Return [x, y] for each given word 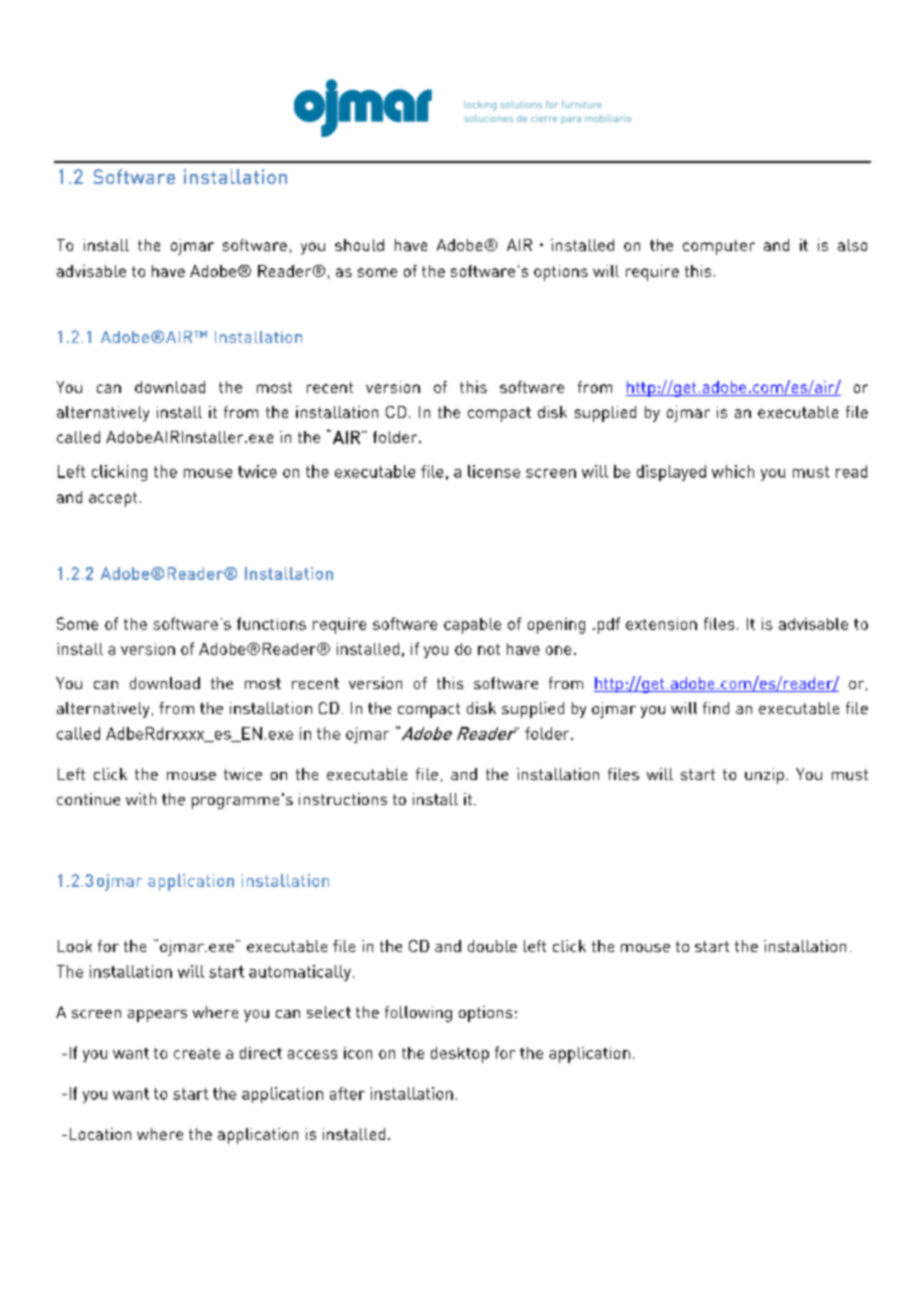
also [852, 245]
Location [100, 1134]
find [716, 708]
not [489, 649]
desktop [460, 1055]
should [359, 245]
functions [271, 623]
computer [719, 247]
